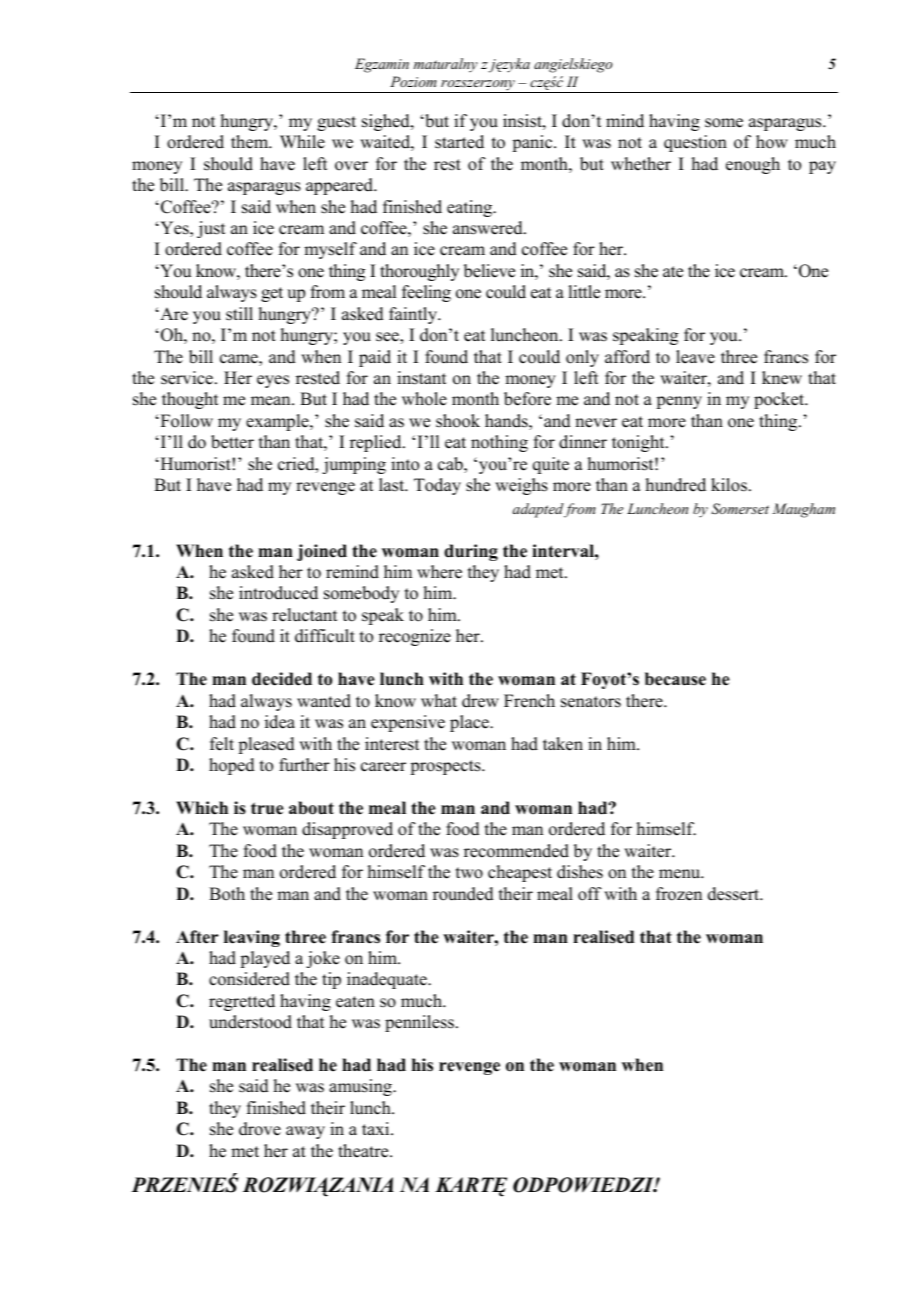  What do you see at coordinates (480, 701) in the screenshot?
I see `drew` at bounding box center [480, 701].
